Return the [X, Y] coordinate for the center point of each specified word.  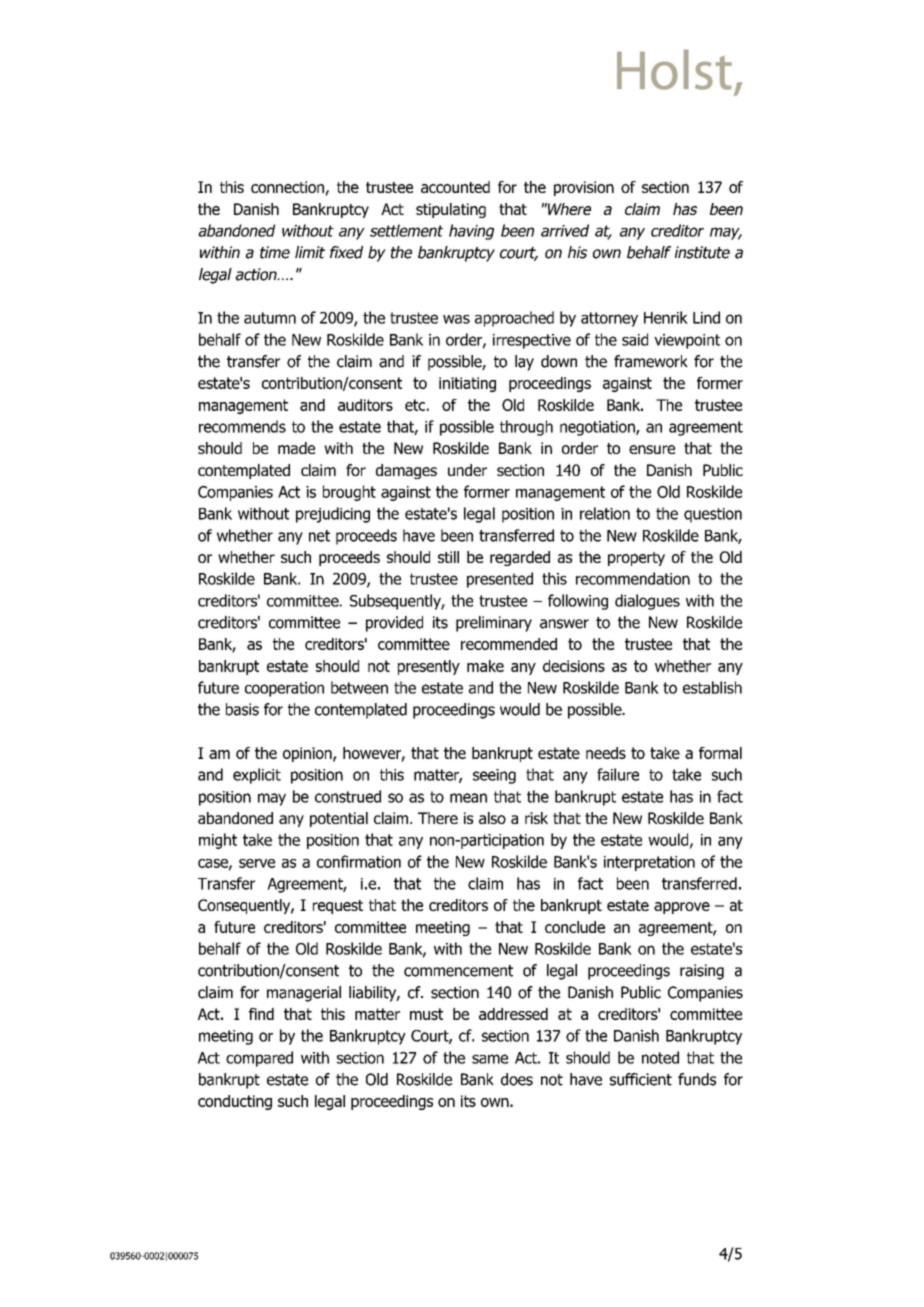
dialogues [647, 602]
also [492, 818]
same [490, 1059]
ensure [652, 449]
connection [288, 188]
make [485, 666]
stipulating [451, 210]
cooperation [284, 689]
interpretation [649, 863]
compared [259, 1059]
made [296, 448]
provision [584, 188]
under [467, 470]
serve [257, 863]
